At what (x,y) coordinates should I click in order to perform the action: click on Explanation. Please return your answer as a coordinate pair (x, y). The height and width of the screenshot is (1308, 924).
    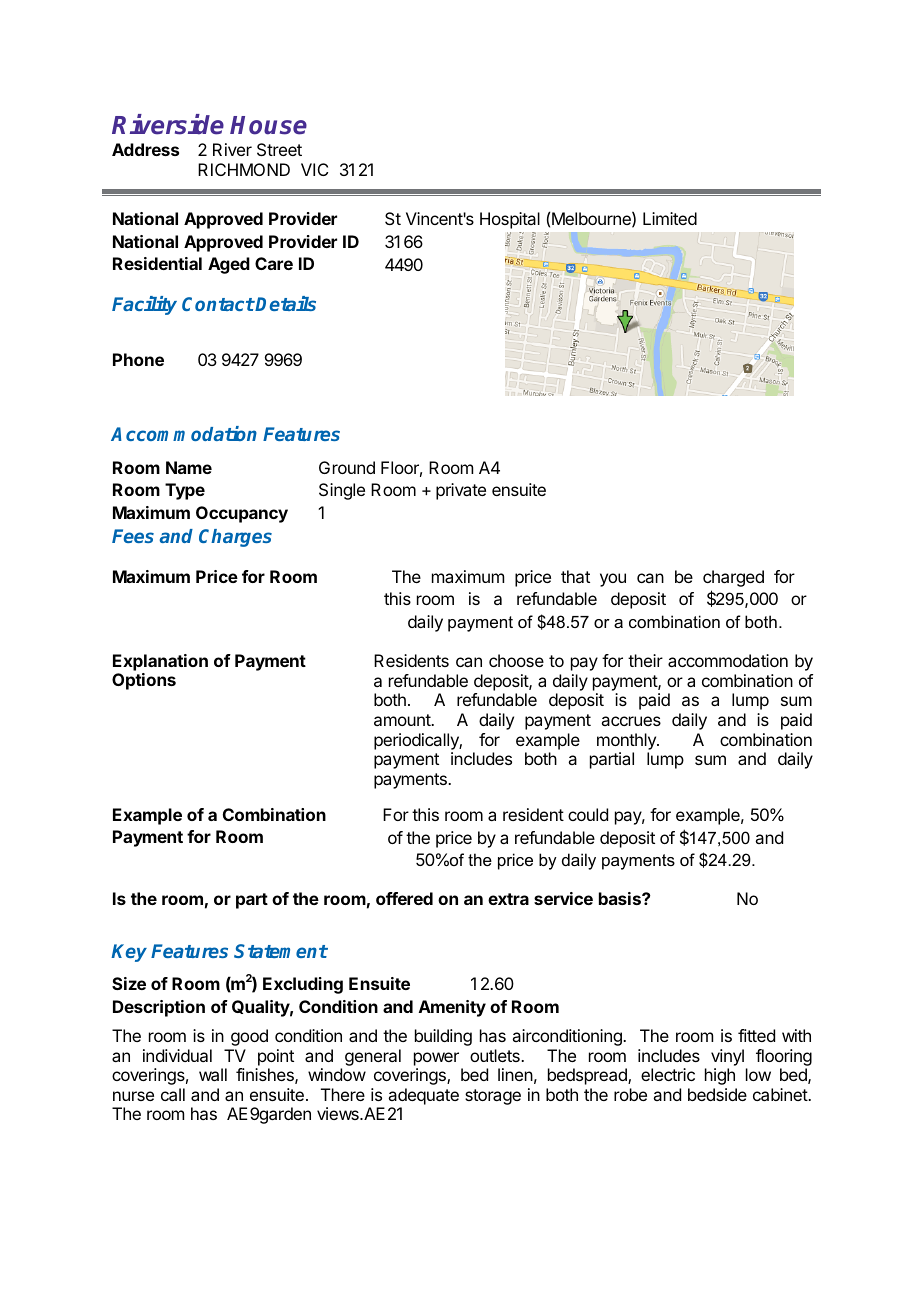
    Looking at the image, I should click on (160, 662).
